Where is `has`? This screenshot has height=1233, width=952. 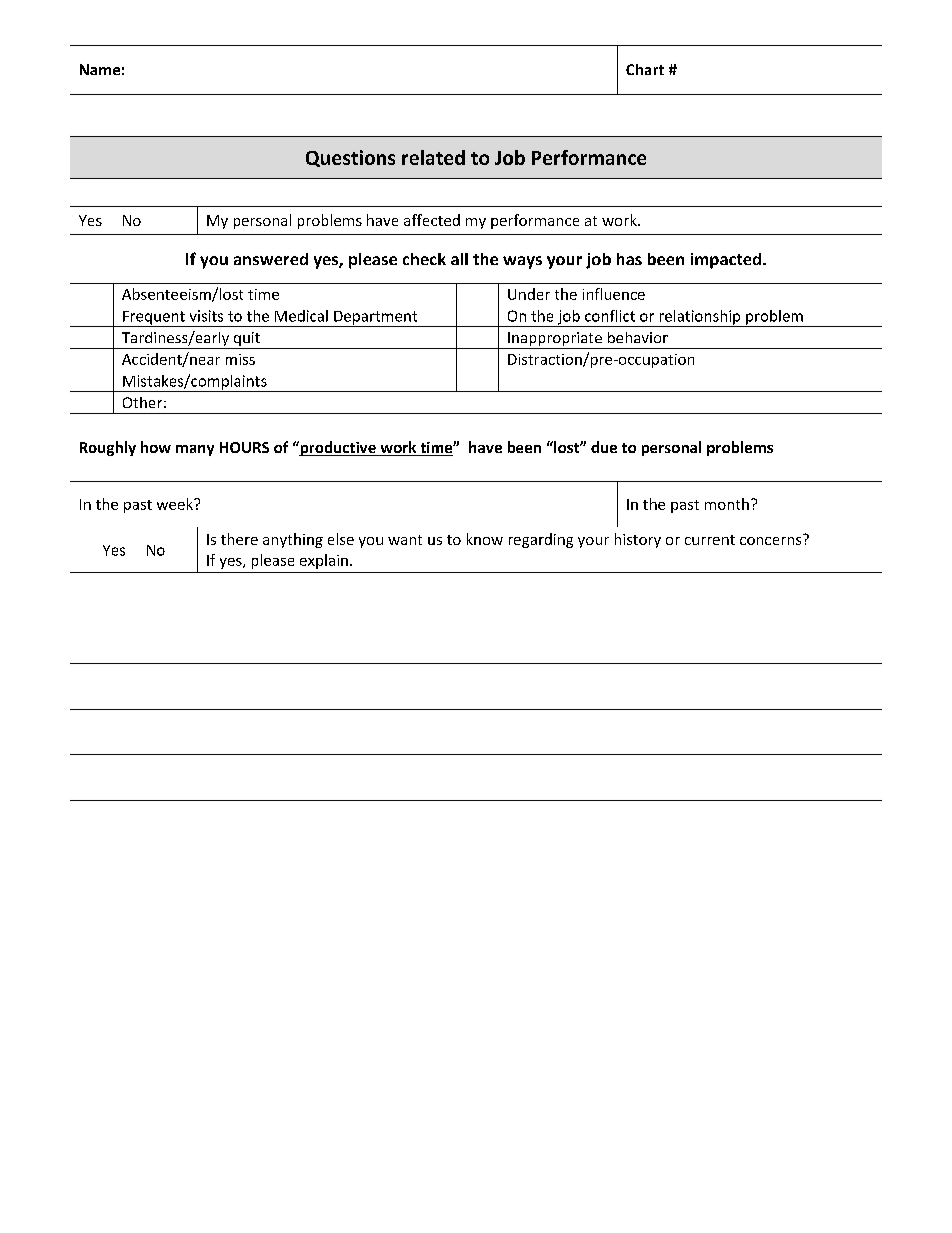 has is located at coordinates (629, 259).
